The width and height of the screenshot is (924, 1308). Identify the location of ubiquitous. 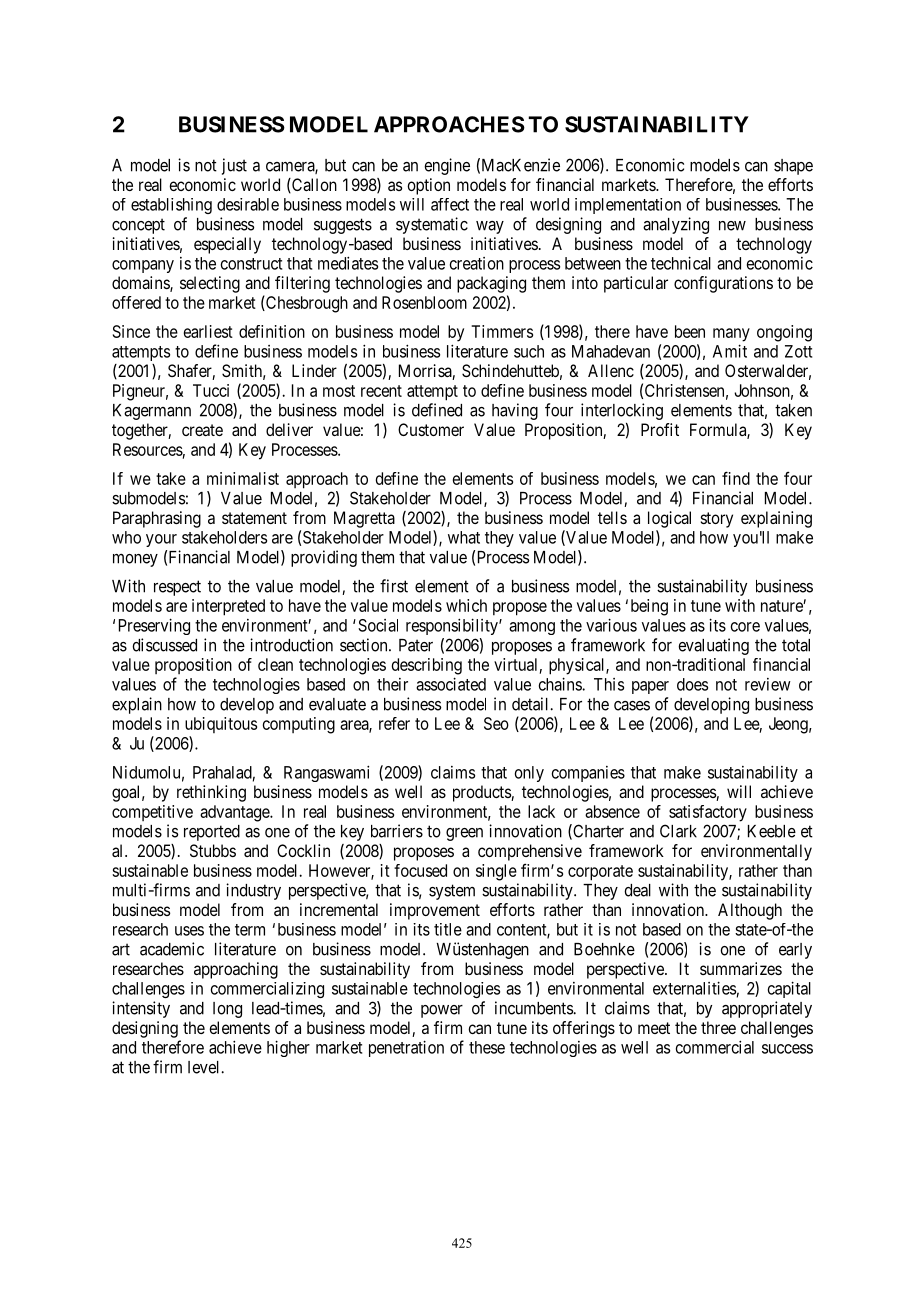
(221, 725).
